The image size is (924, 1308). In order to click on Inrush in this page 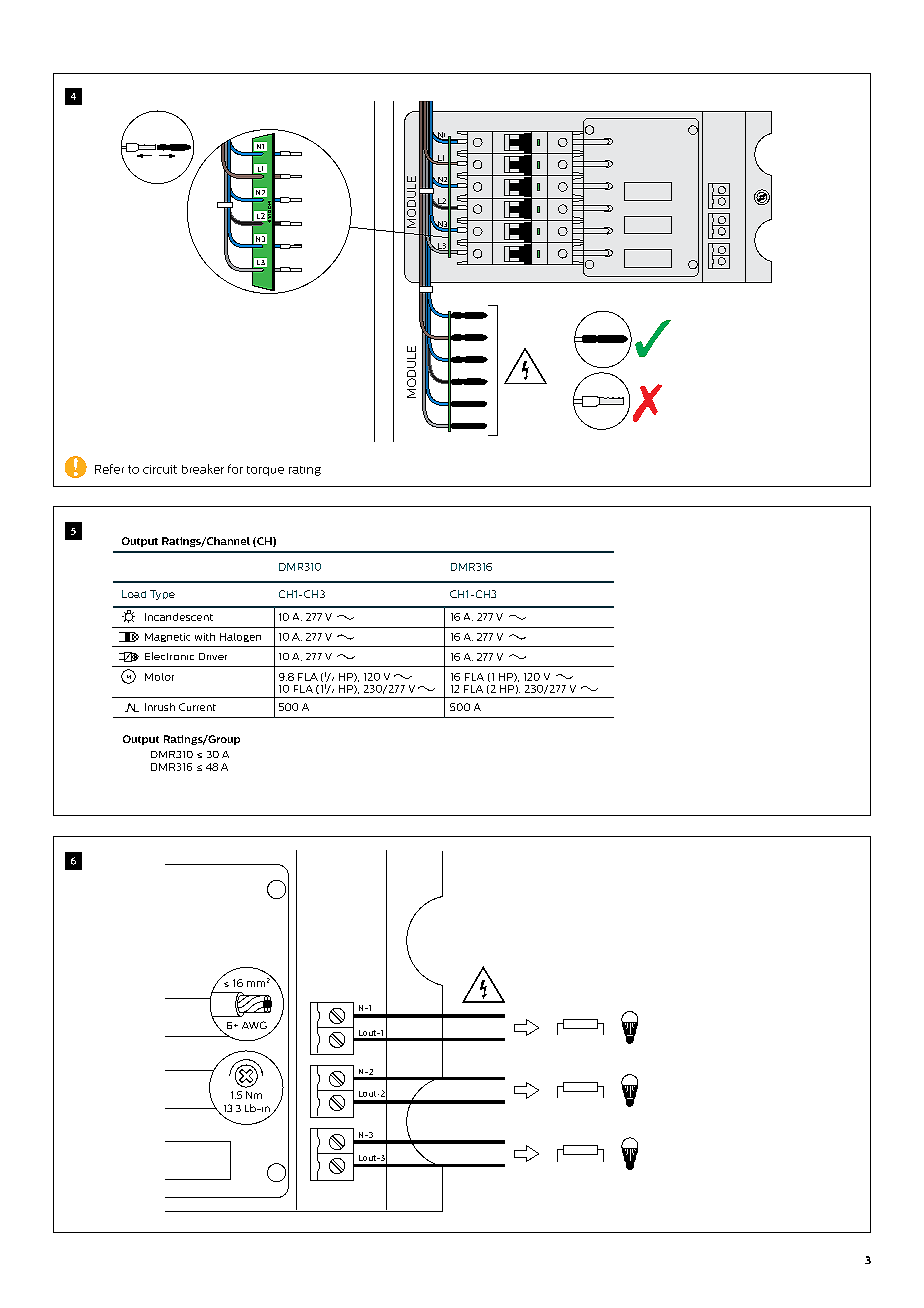, I will do `click(160, 707)`.
